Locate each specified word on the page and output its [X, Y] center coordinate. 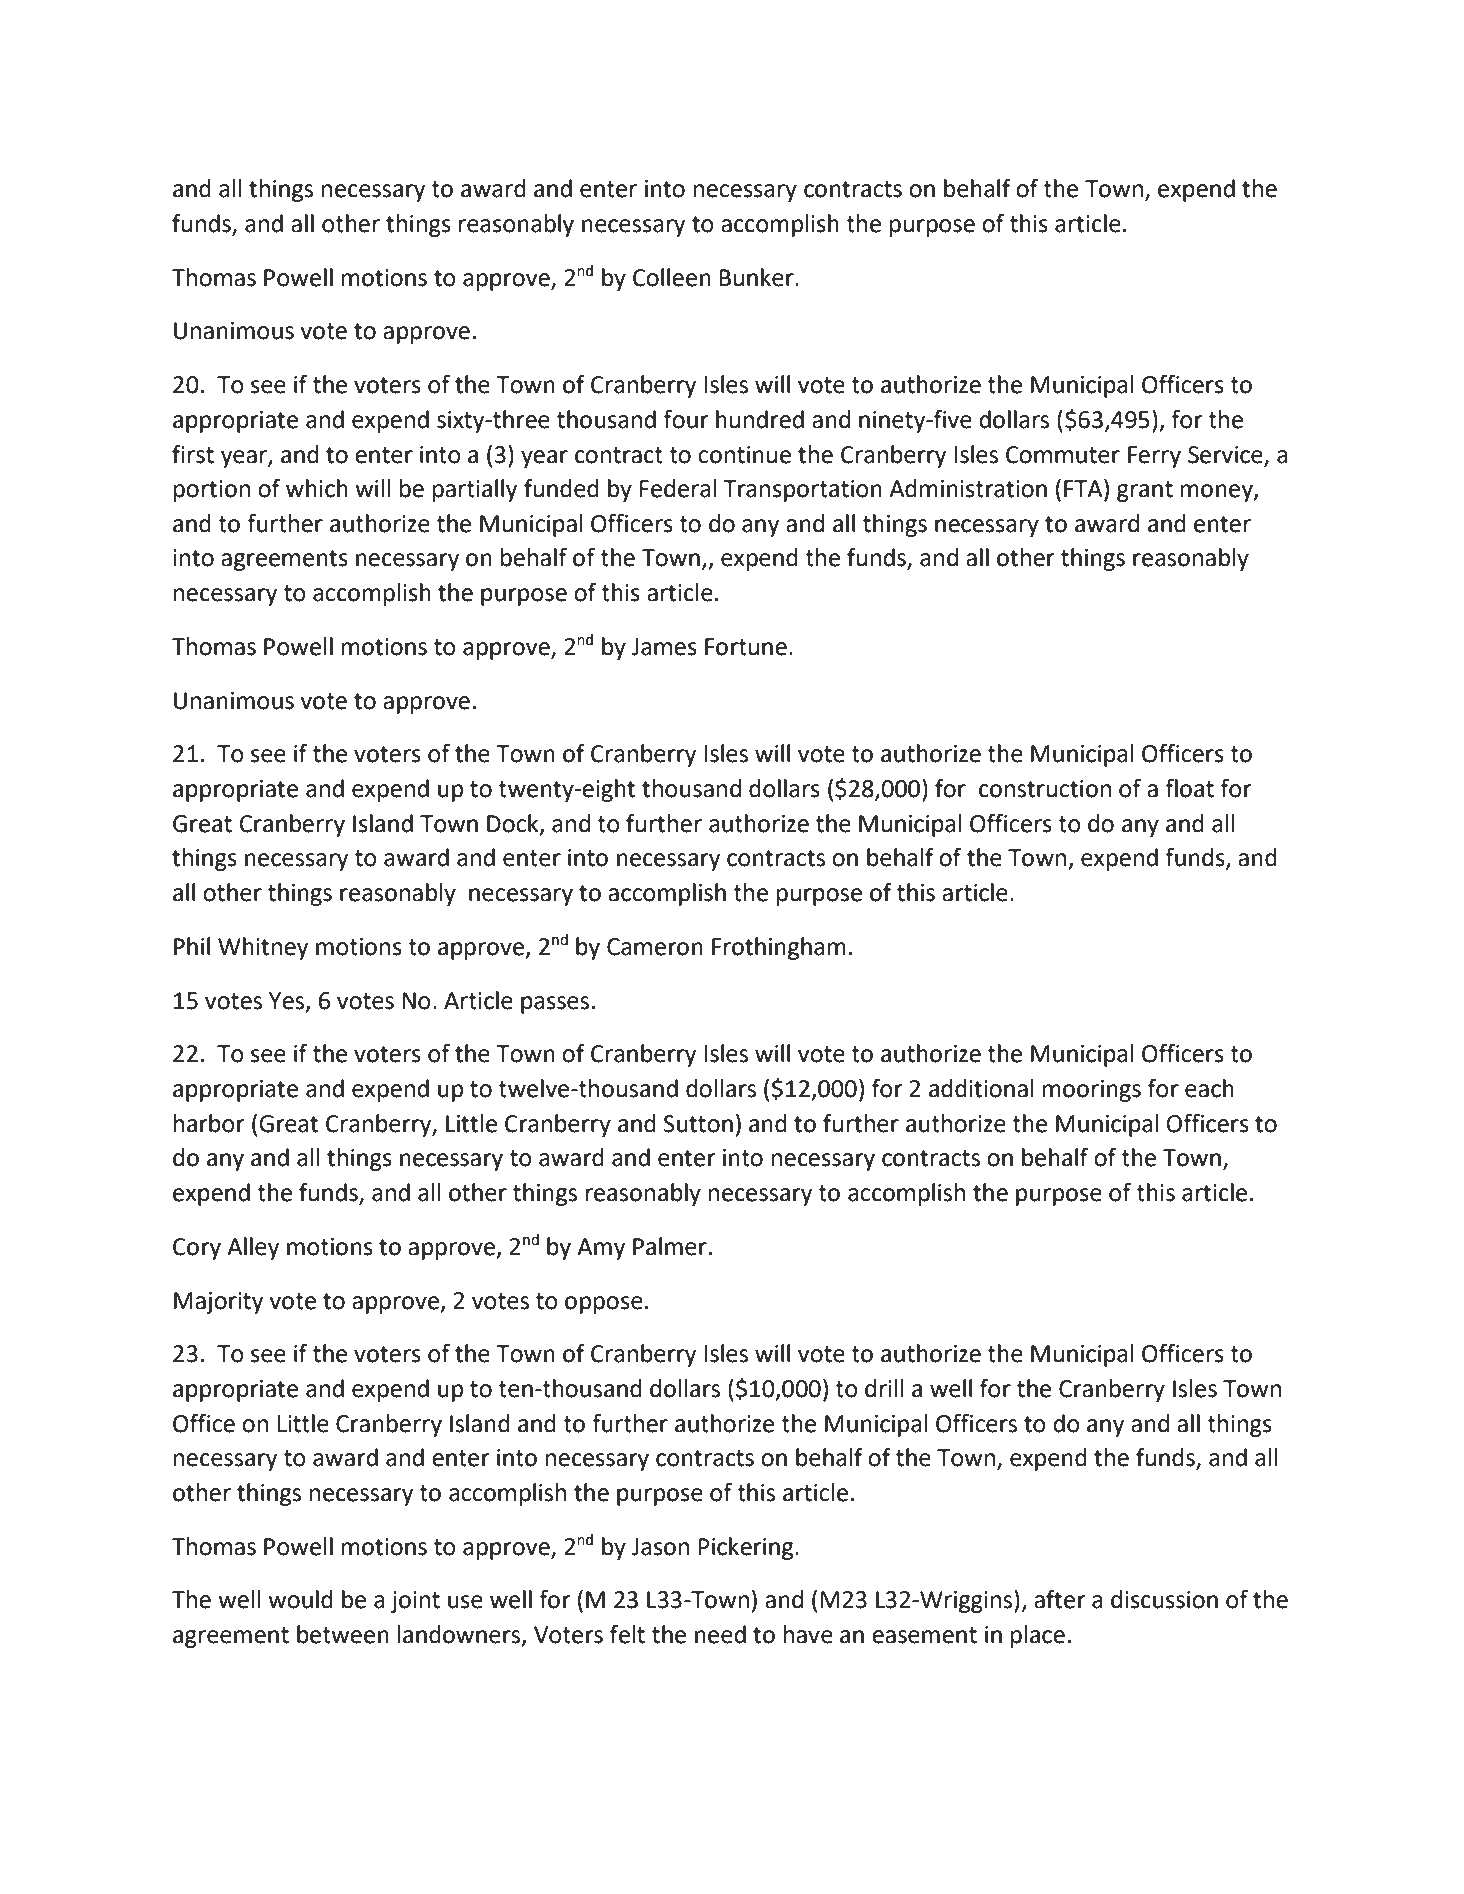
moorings [1092, 1091]
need [720, 1634]
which [317, 488]
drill [884, 1388]
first [193, 454]
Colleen [672, 277]
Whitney [263, 948]
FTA [1084, 489]
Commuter [1063, 455]
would [300, 1599]
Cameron [655, 947]
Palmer [670, 1246]
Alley [253, 1248]
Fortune [746, 647]
